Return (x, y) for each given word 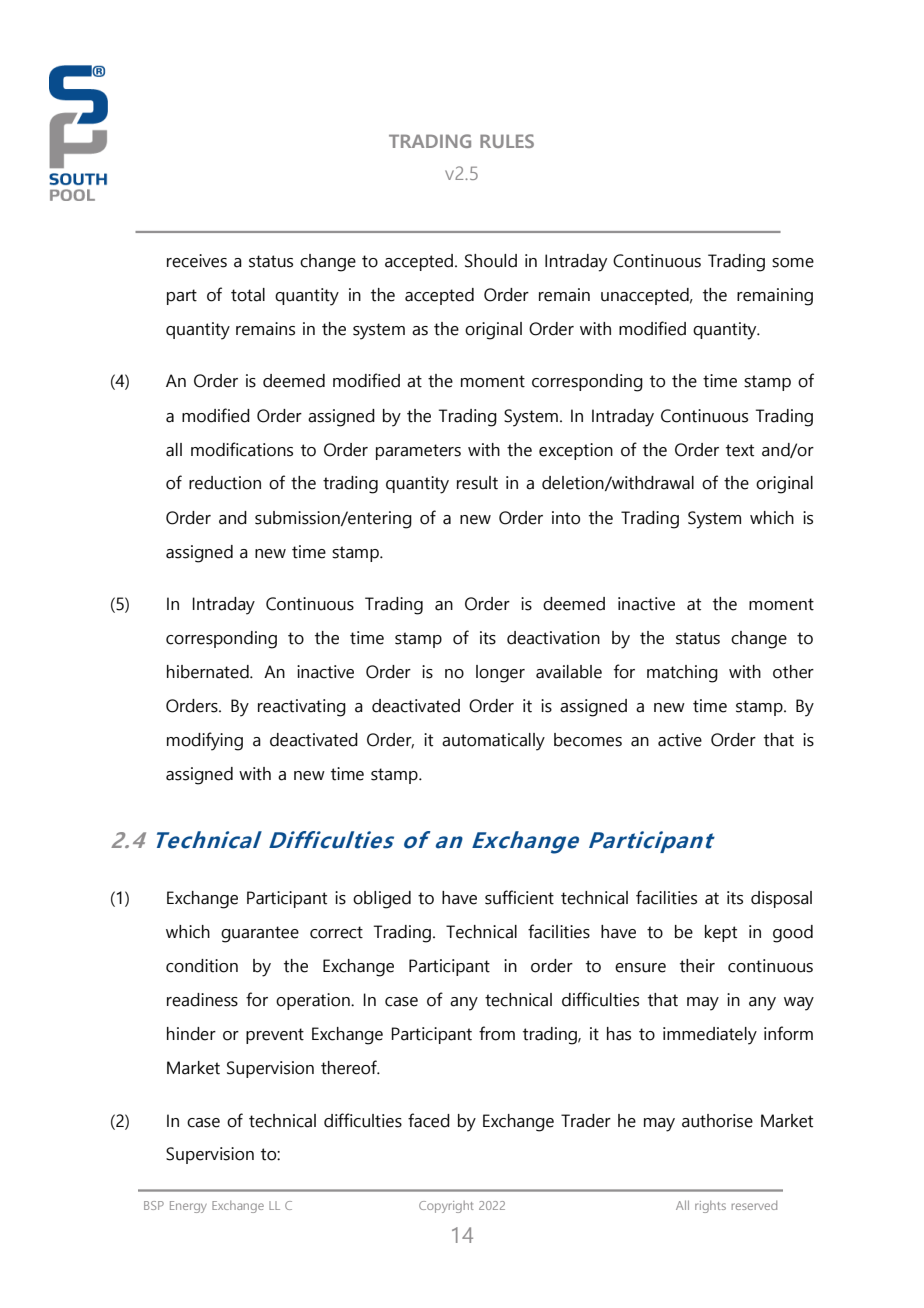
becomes (588, 740)
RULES (507, 141)
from (497, 1033)
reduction (225, 483)
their (697, 966)
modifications (242, 449)
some (793, 263)
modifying (205, 741)
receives (197, 261)
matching (682, 674)
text (740, 450)
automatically (493, 742)
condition (202, 966)
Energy (188, 1207)
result (477, 483)
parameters (418, 452)
